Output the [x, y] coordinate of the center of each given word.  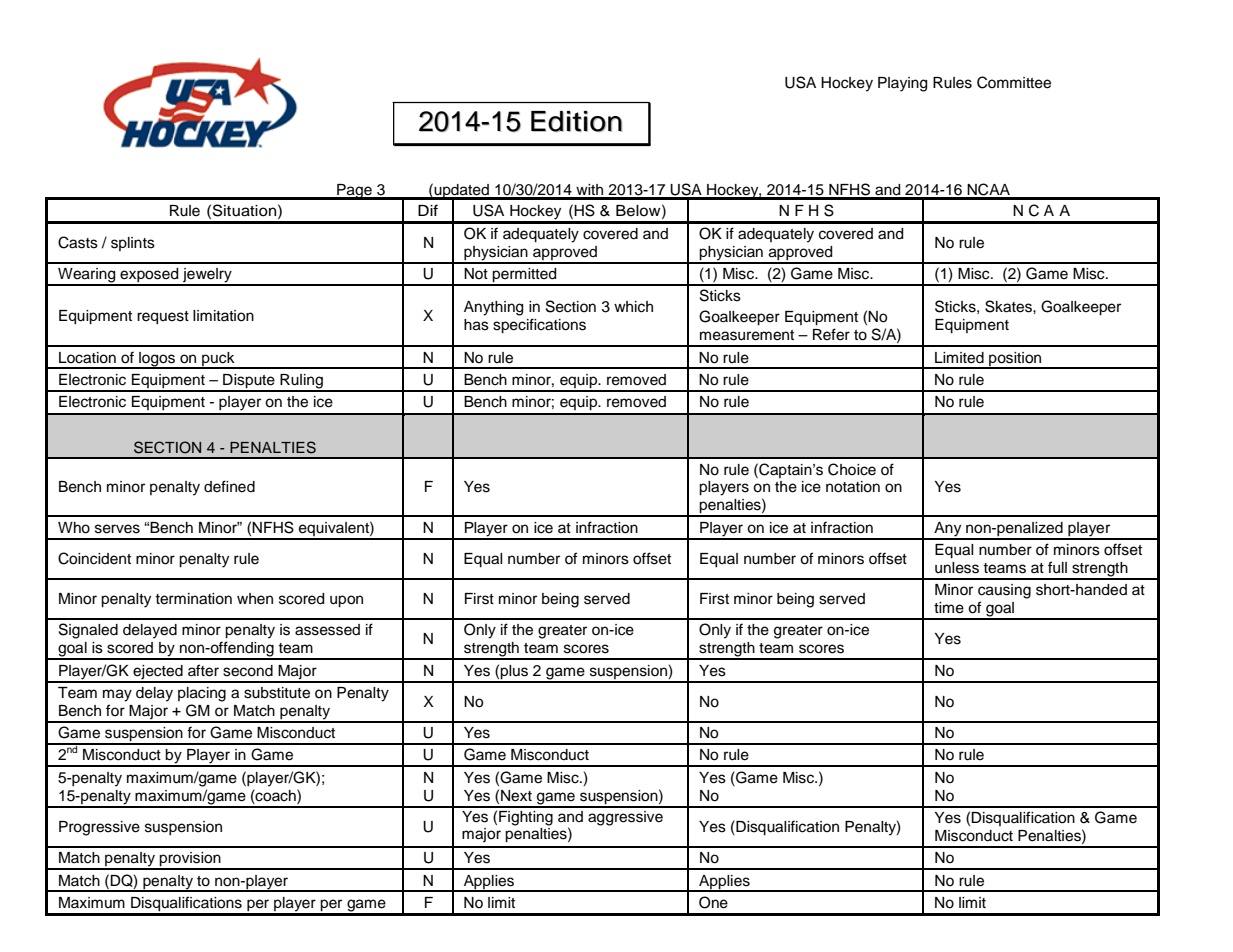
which [633, 307]
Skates [1009, 306]
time [949, 608]
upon [346, 601]
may [117, 695]
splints [133, 244]
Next [516, 796]
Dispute [249, 382]
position [1015, 360]
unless [957, 568]
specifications [539, 326]
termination [193, 599]
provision [190, 860]
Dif [428, 210]
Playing [902, 84]
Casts [78, 242]
